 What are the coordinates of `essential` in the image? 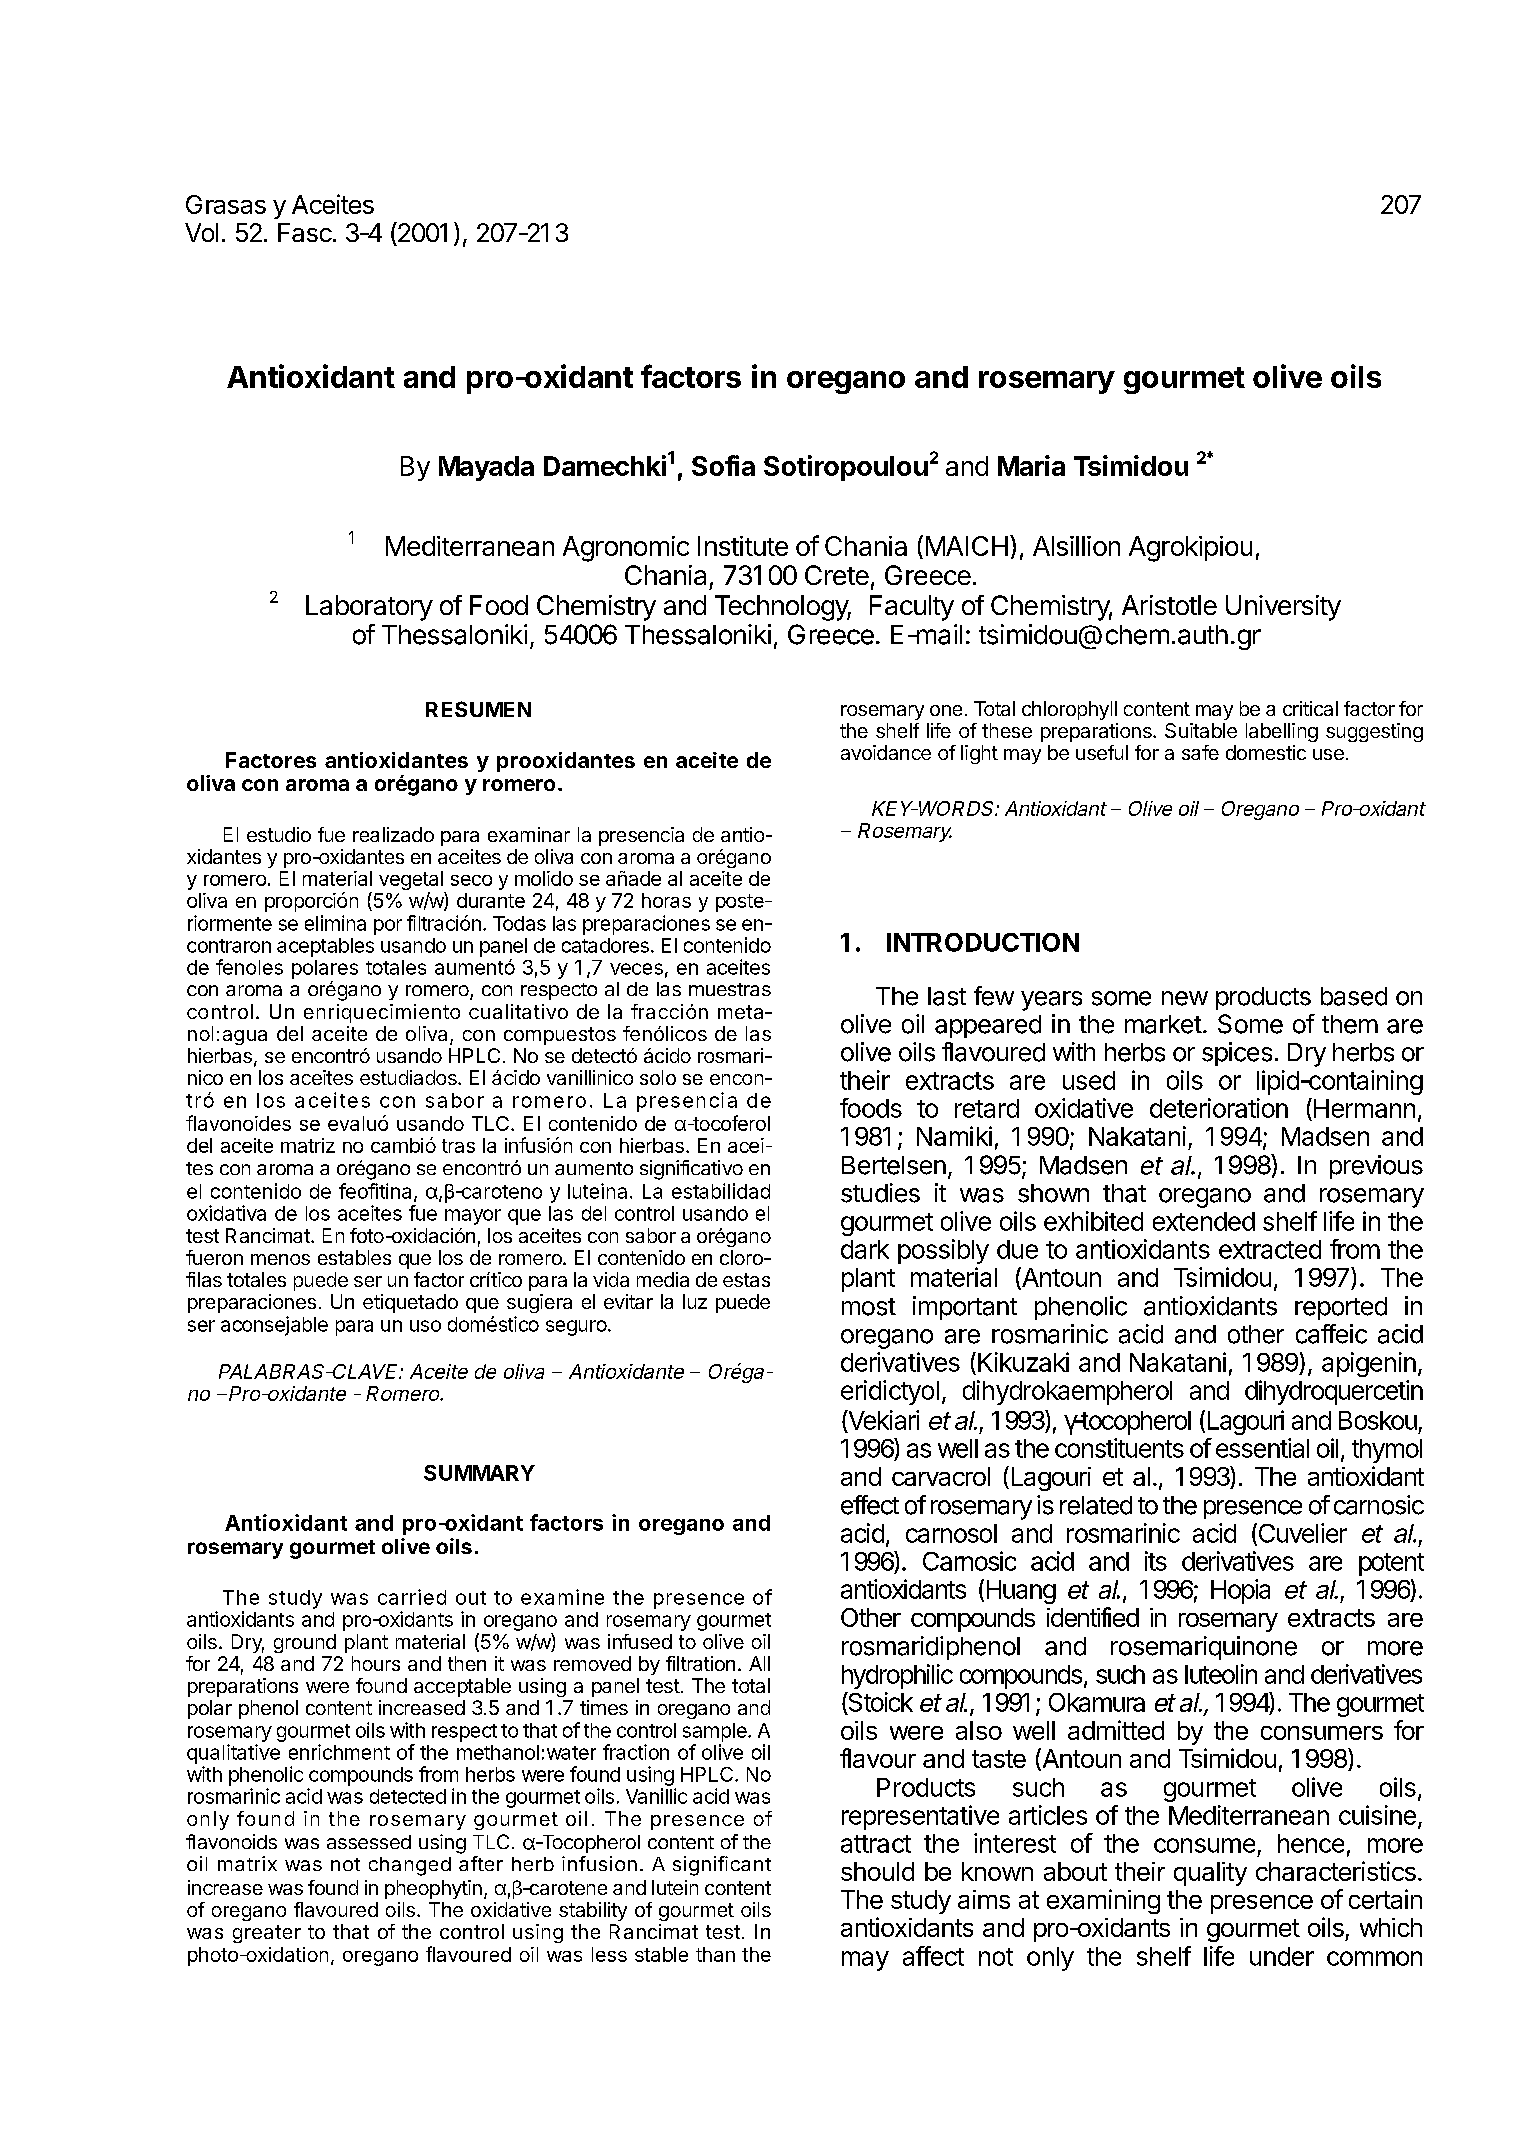 It's located at (1262, 1448).
